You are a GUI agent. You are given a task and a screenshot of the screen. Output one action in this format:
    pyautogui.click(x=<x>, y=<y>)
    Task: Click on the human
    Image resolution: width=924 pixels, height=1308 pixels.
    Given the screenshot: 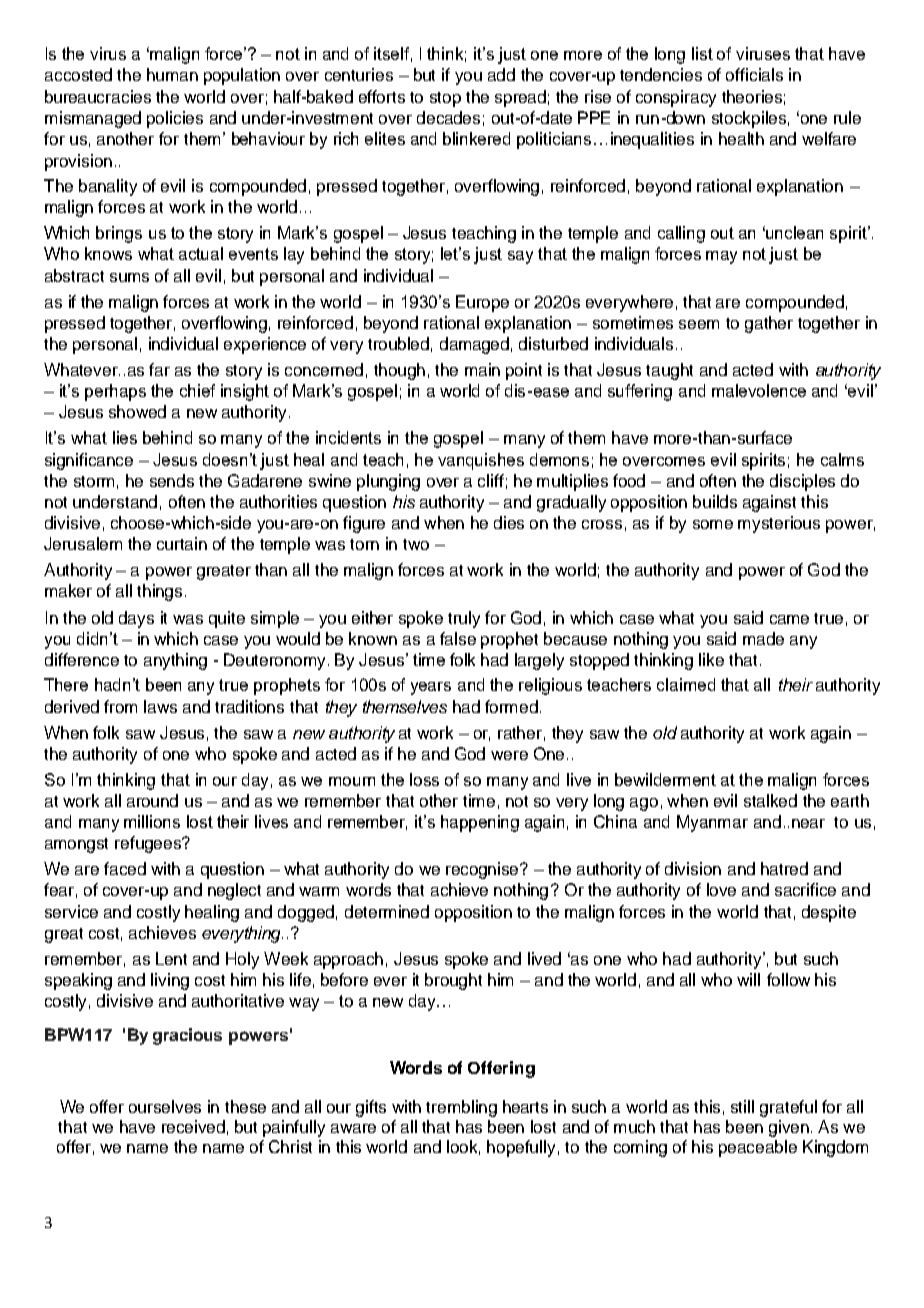 What is the action you would take?
    pyautogui.click(x=172, y=74)
